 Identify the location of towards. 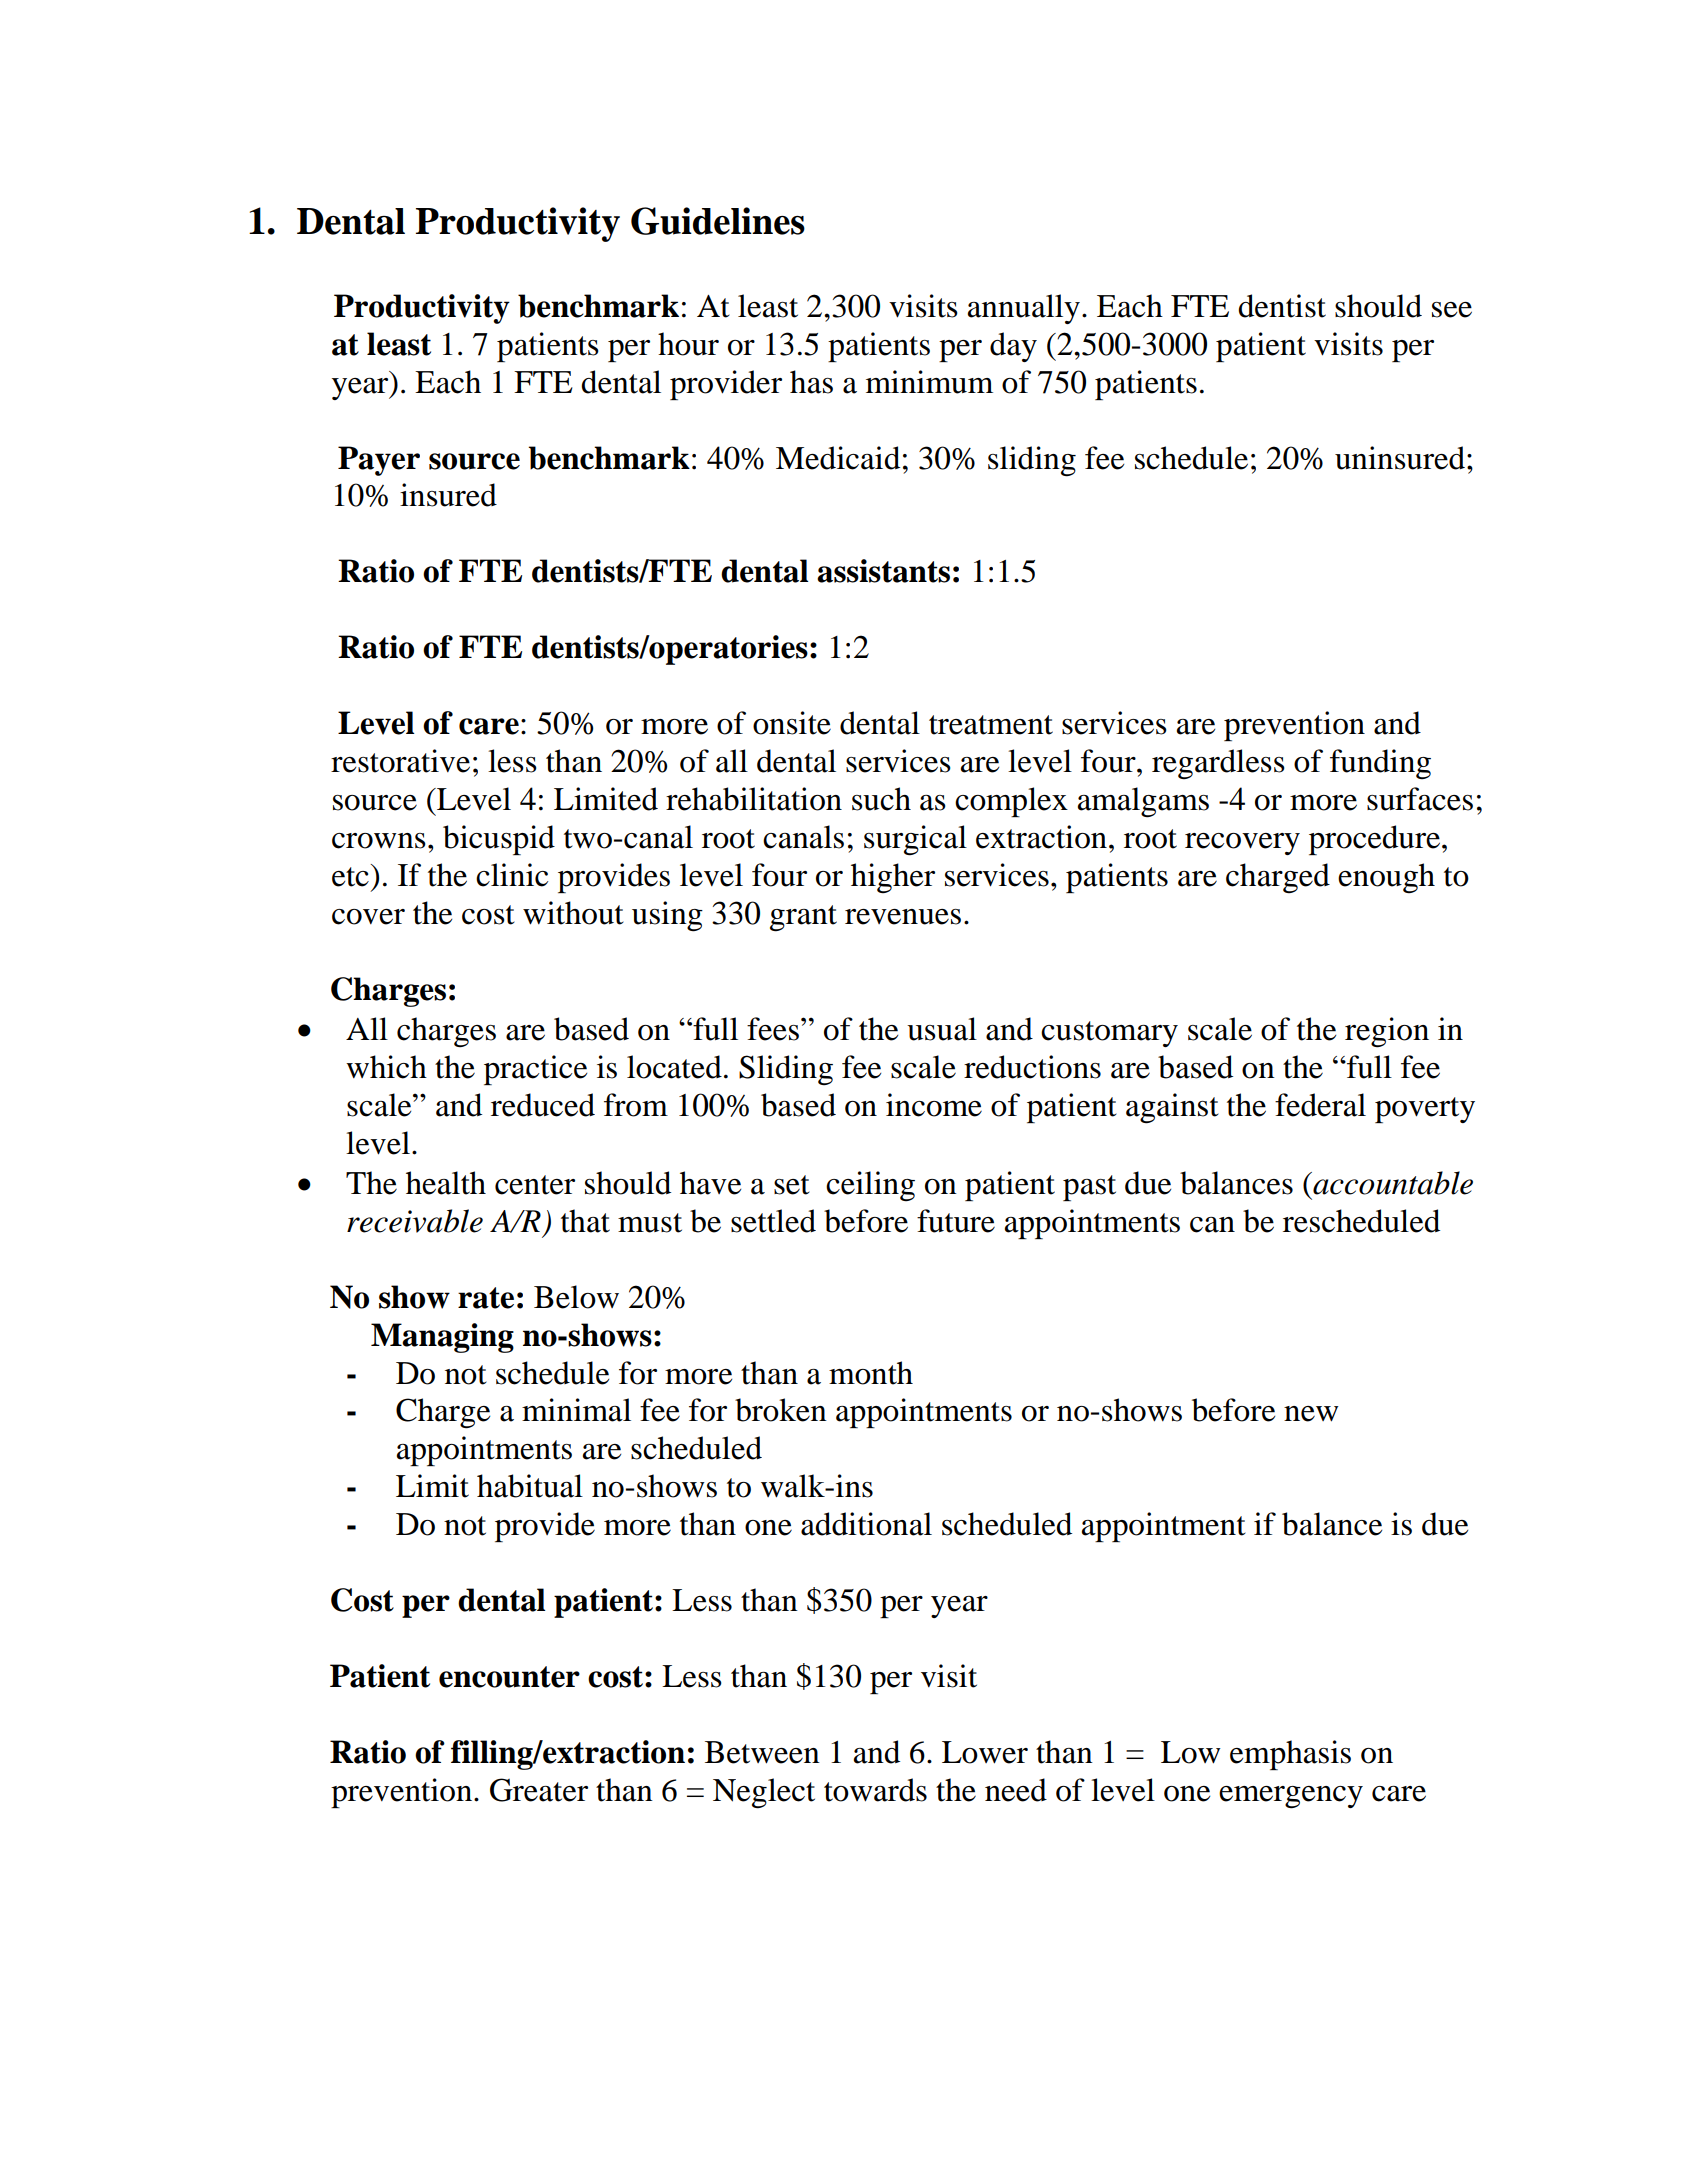
(875, 1790).
